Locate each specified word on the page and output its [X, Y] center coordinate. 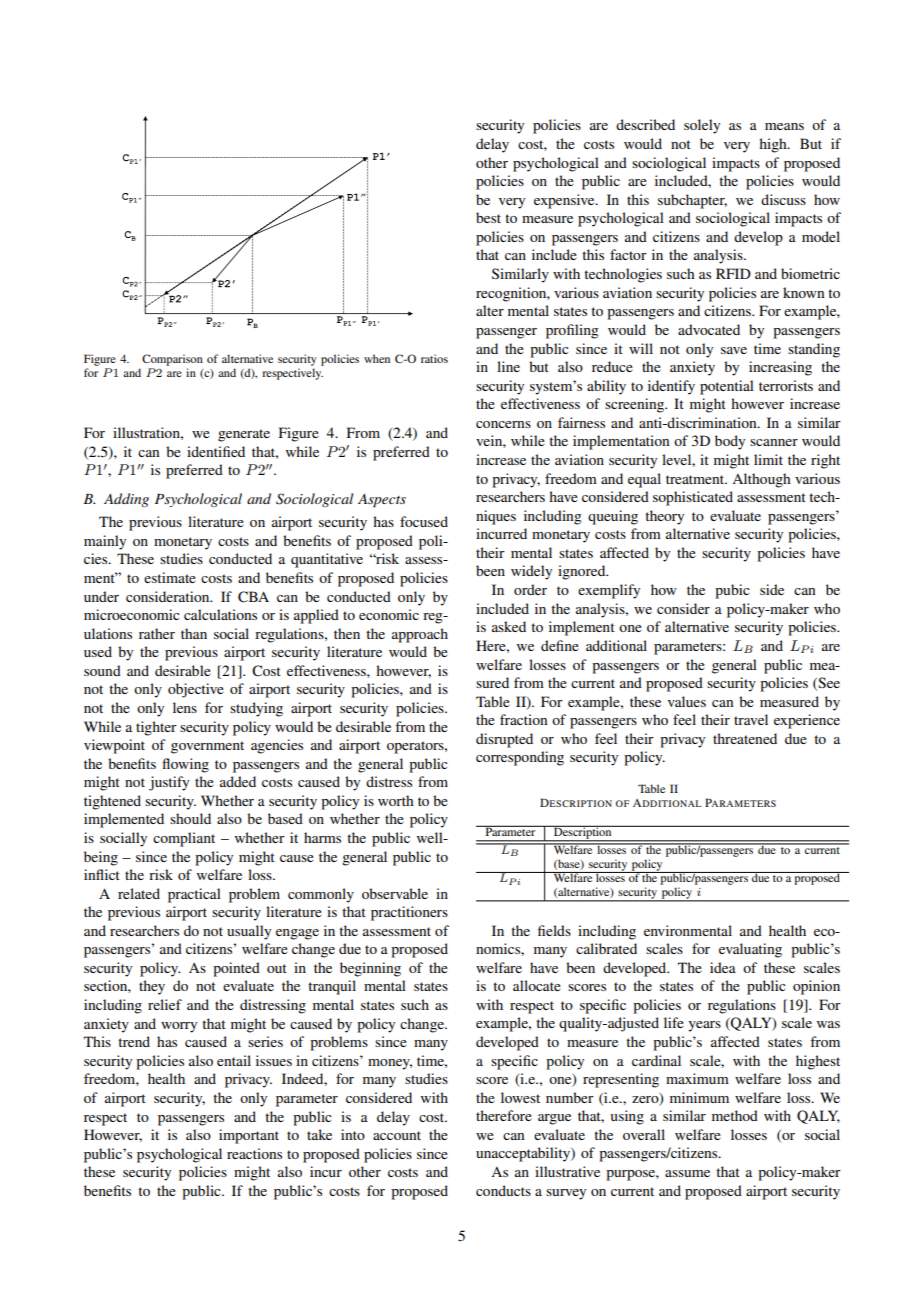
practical [194, 895]
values [687, 701]
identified [216, 451]
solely [702, 126]
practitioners [409, 913]
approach [420, 635]
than [194, 633]
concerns [503, 424]
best [488, 217]
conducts [503, 1190]
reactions [254, 1153]
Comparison [172, 360]
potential [727, 387]
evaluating [750, 950]
